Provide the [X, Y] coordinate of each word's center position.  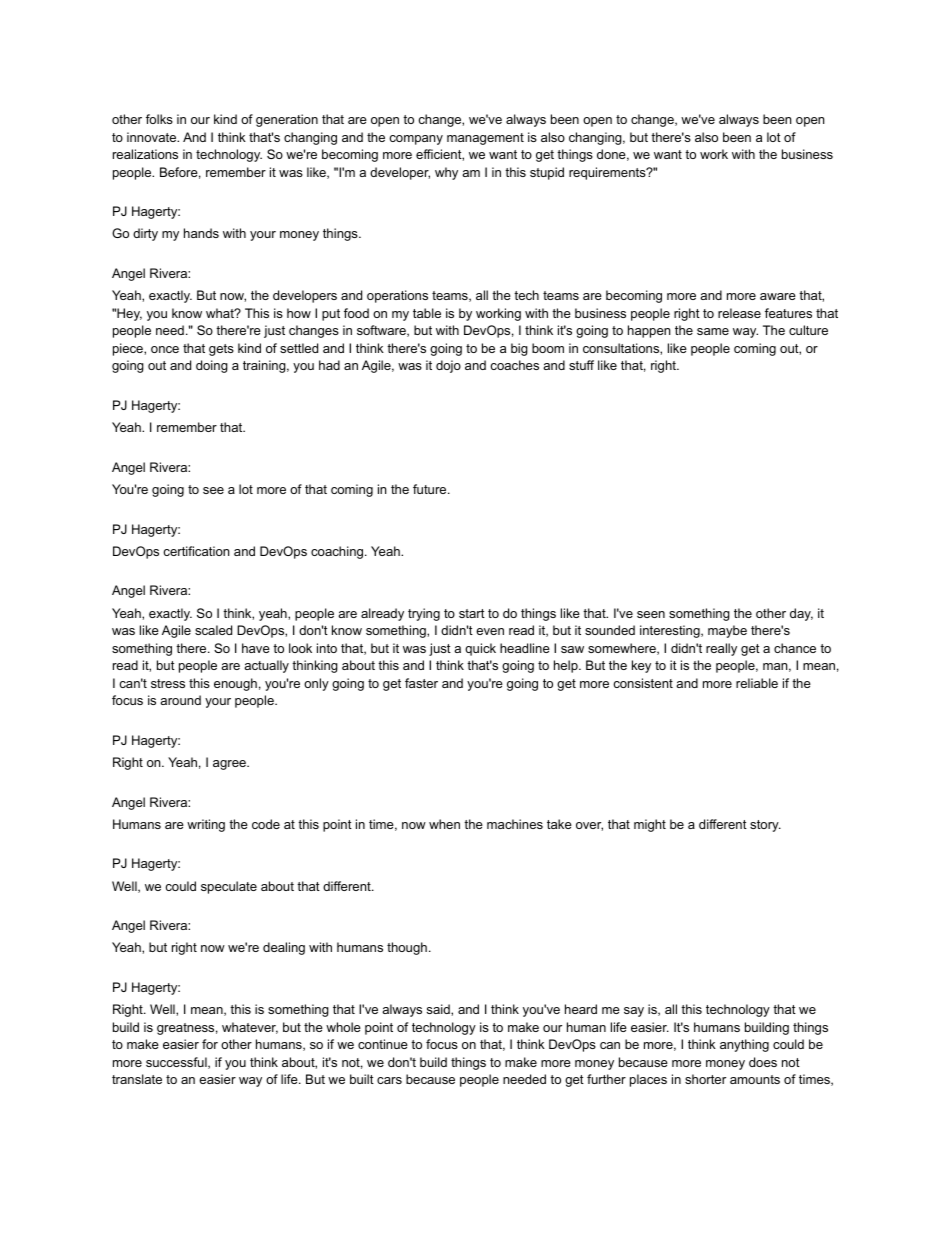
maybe [727, 631]
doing [212, 366]
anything [744, 1045]
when [444, 824]
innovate [153, 137]
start [472, 613]
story [765, 826]
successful [177, 1063]
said [439, 1009]
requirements [608, 173]
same [713, 331]
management [485, 139]
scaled [213, 630]
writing [206, 825]
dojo [448, 366]
